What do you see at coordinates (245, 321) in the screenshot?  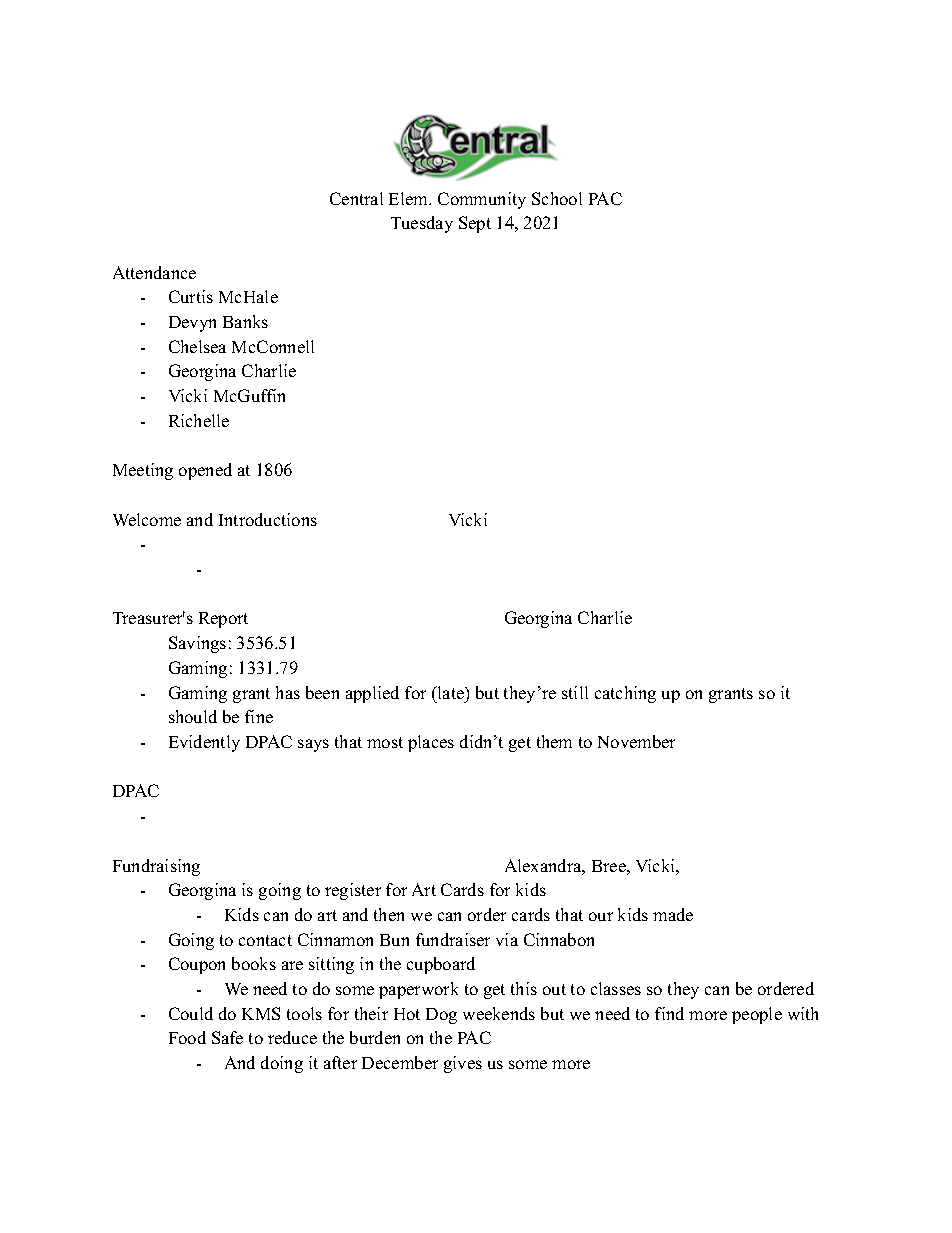 I see `Banks` at bounding box center [245, 321].
